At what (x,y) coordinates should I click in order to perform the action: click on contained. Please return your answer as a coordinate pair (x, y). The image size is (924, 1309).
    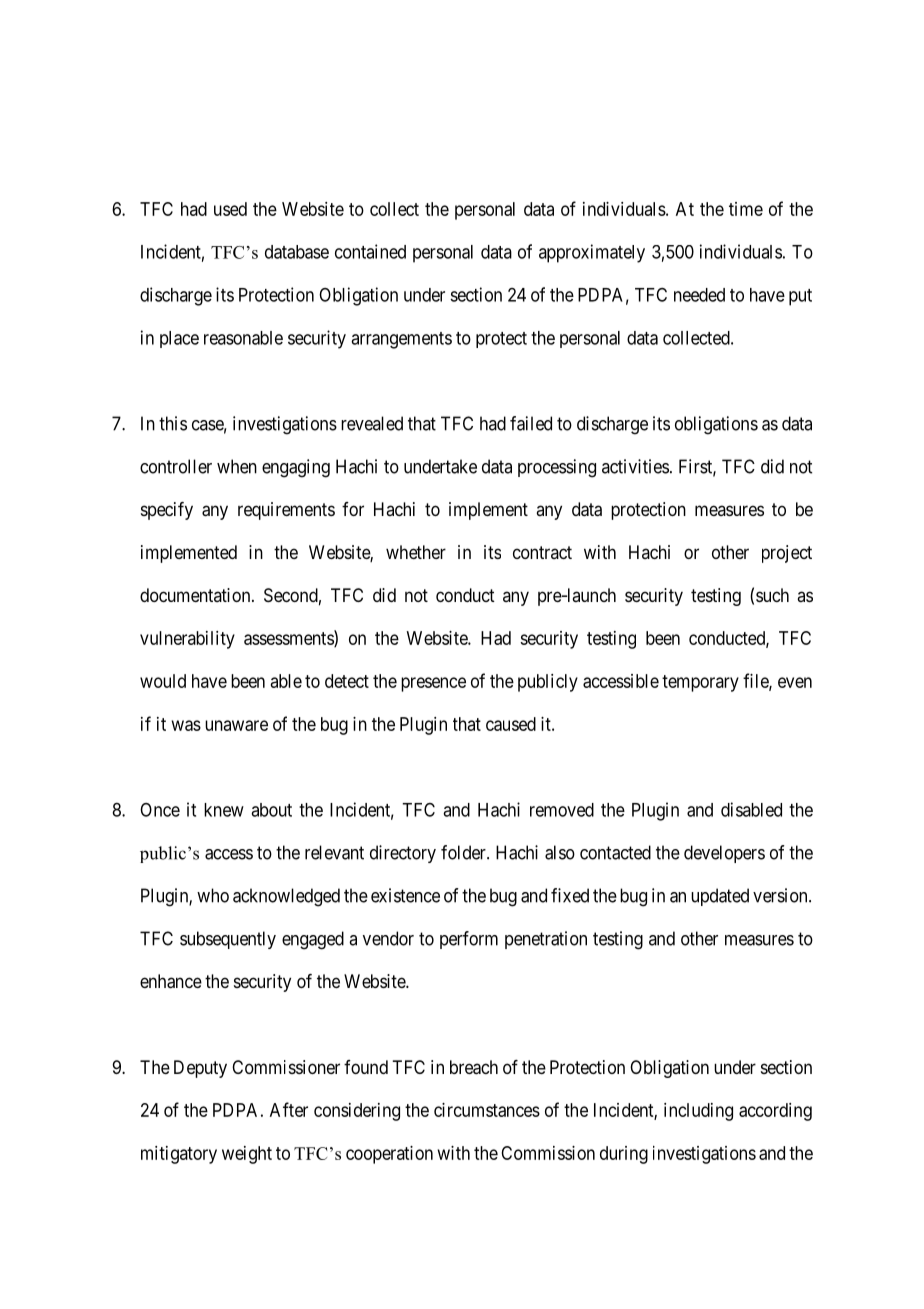
    Looking at the image, I should click on (370, 251).
